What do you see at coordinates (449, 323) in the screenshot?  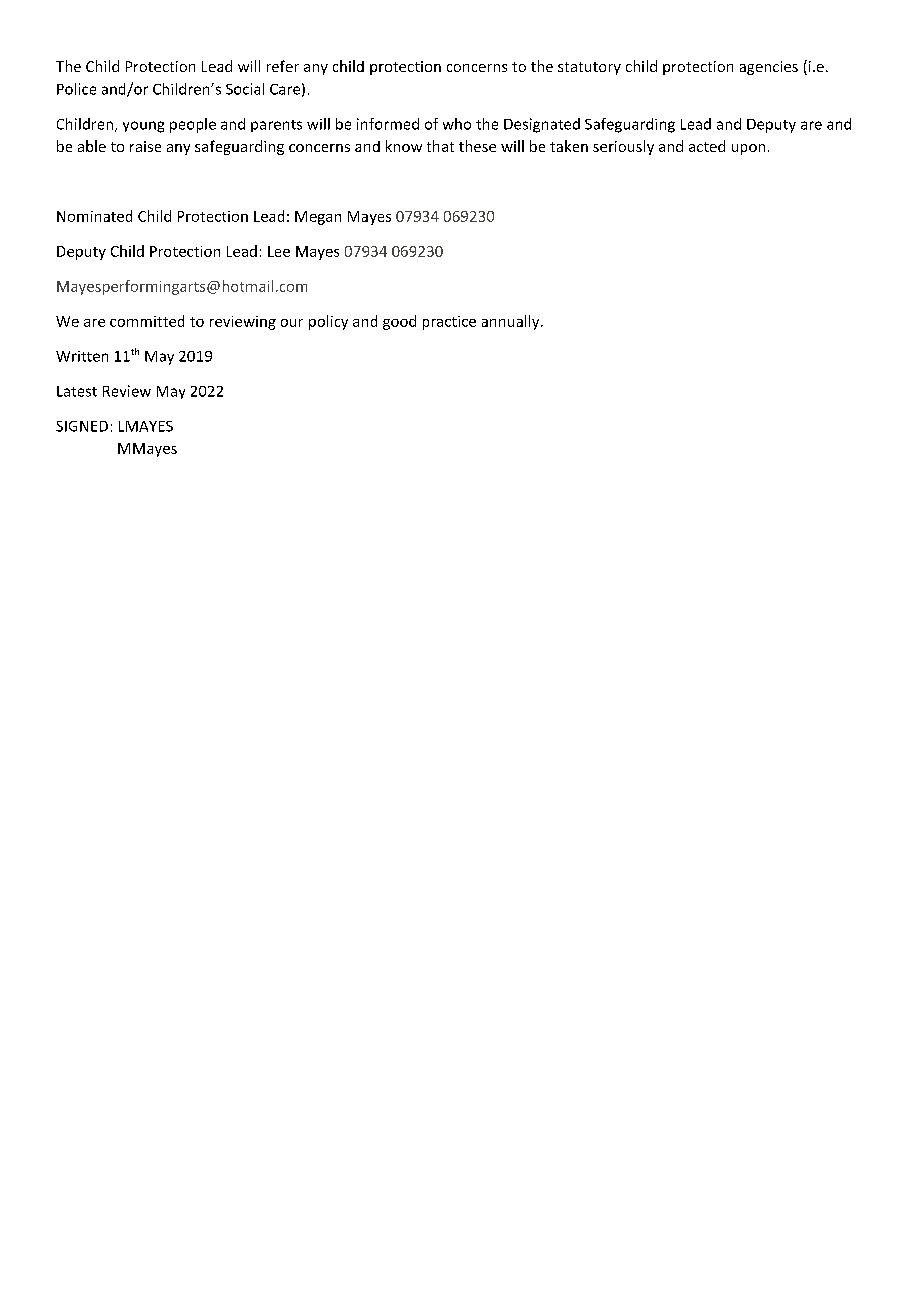 I see `practice` at bounding box center [449, 323].
